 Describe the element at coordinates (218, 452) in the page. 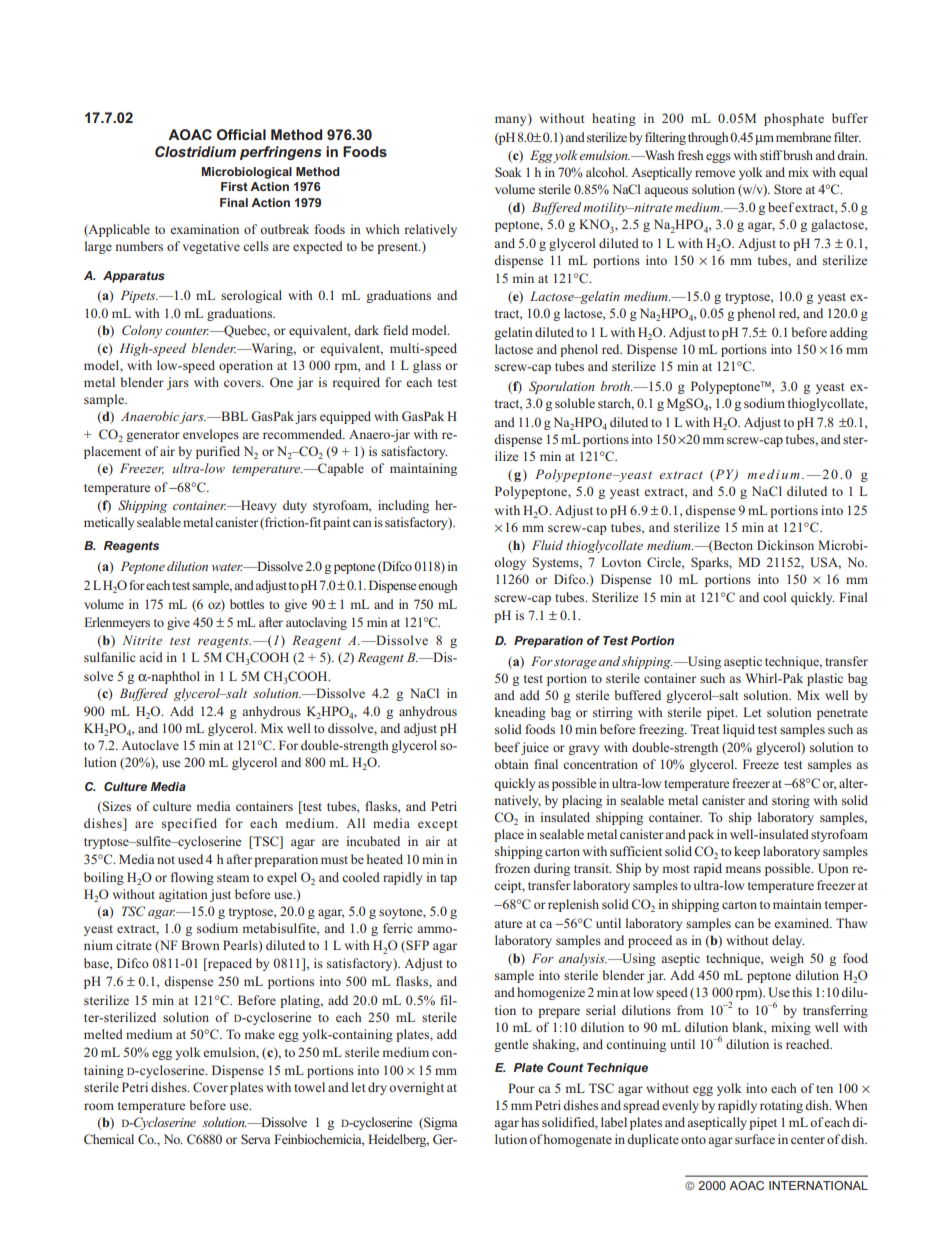

I see `purified` at that location.
